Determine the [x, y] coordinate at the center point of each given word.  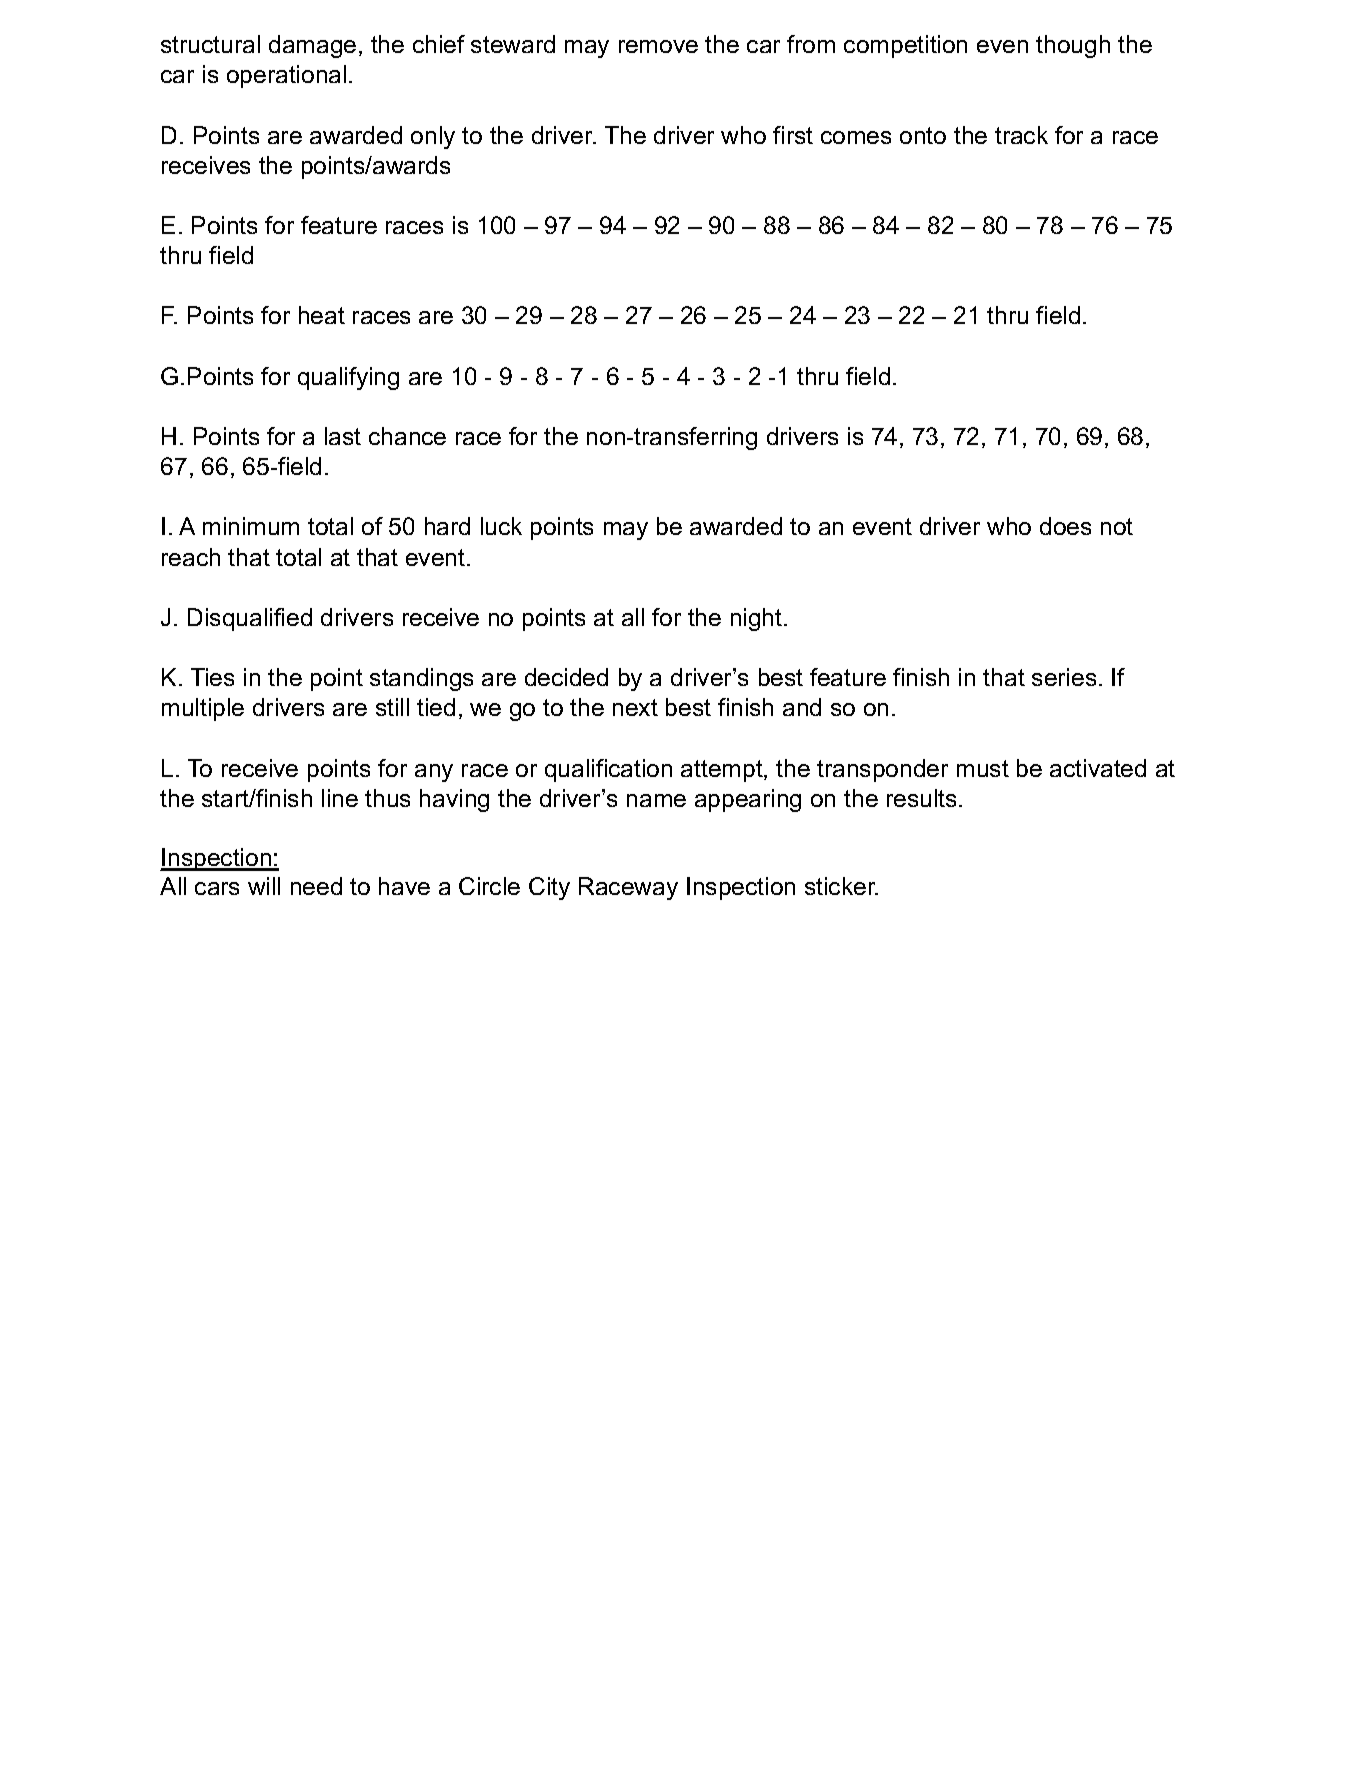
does [1065, 526]
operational [286, 76]
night [758, 619]
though [1073, 46]
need [316, 886]
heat [322, 315]
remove [658, 46]
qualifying [348, 378]
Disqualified [250, 619]
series [1064, 677]
